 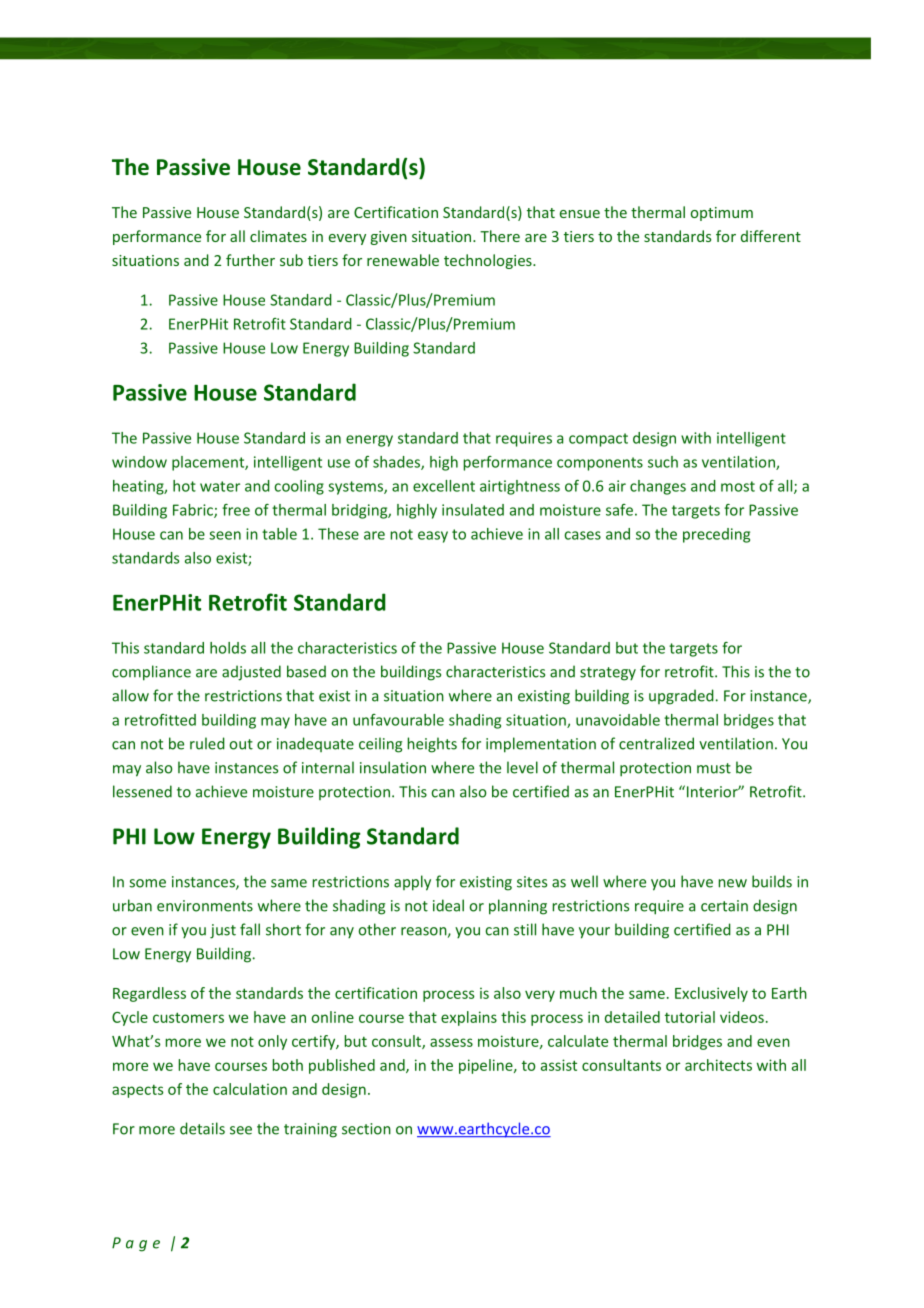 I want to click on further, so click(x=250, y=260).
